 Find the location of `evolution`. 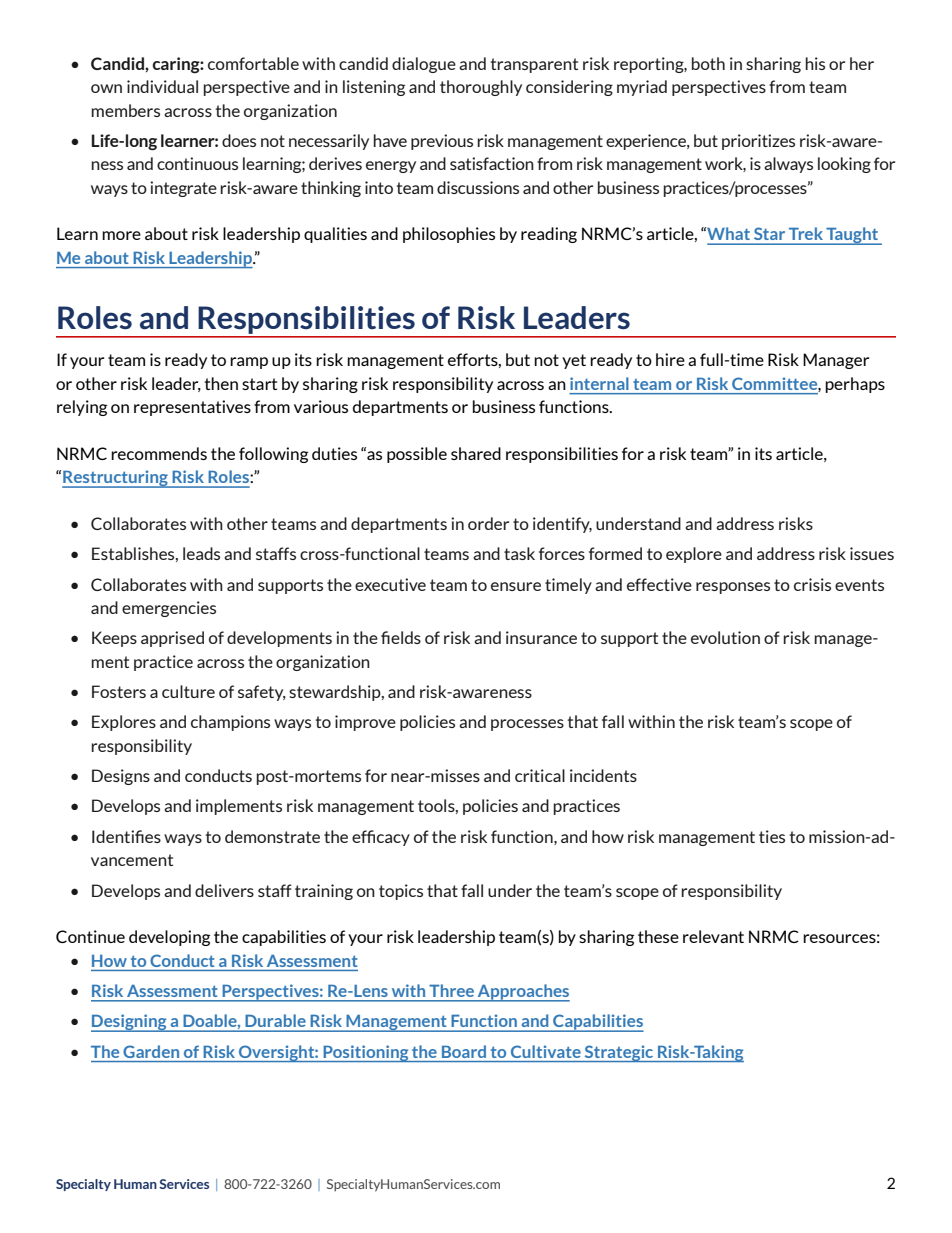

evolution is located at coordinates (725, 637).
